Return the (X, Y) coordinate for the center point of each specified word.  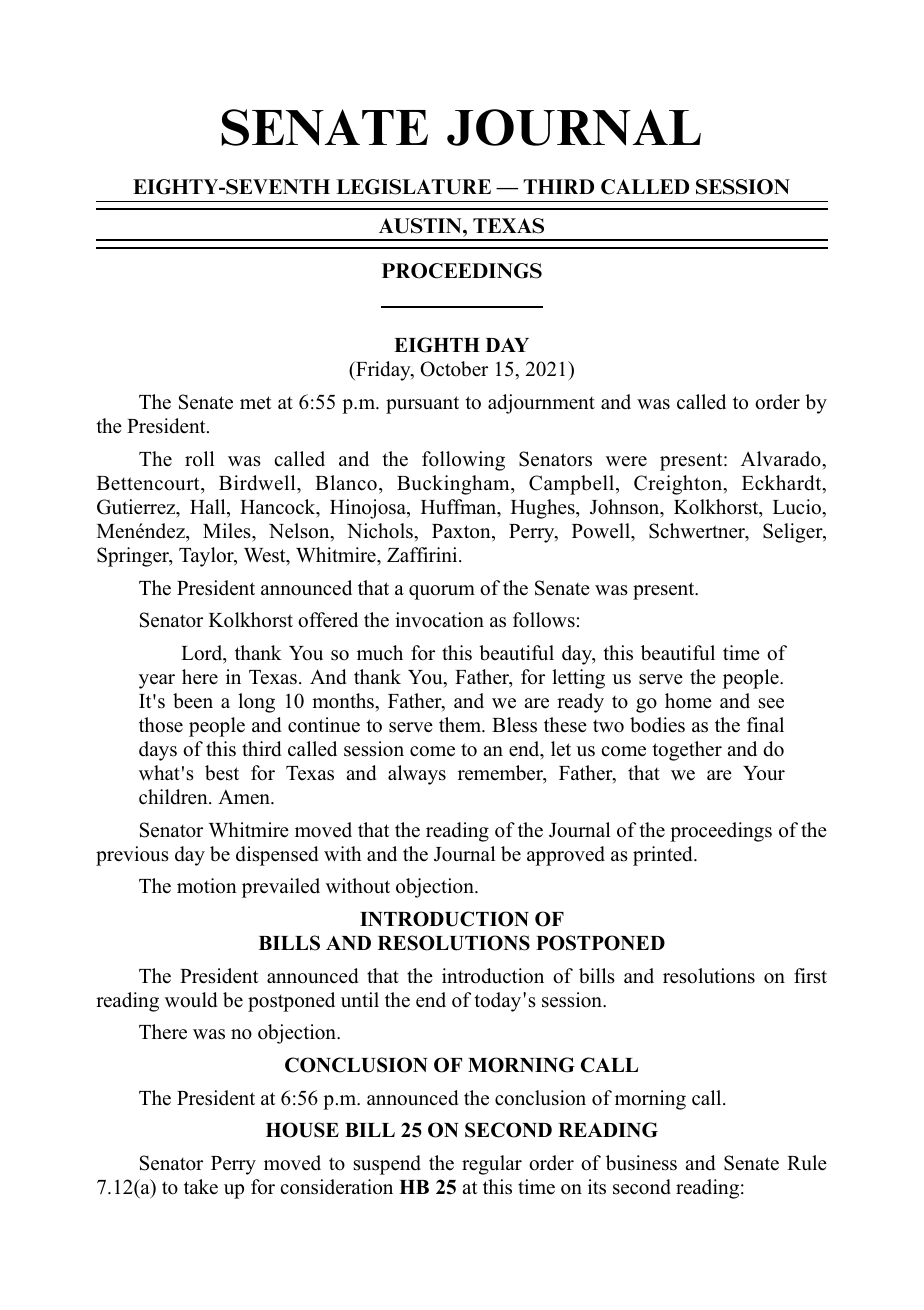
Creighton (679, 485)
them (461, 724)
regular (492, 1165)
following (463, 461)
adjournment (541, 404)
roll (199, 459)
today (499, 1002)
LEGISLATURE (413, 187)
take (201, 1186)
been (193, 701)
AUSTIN (421, 226)
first (810, 976)
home (688, 701)
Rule (807, 1163)
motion (207, 886)
